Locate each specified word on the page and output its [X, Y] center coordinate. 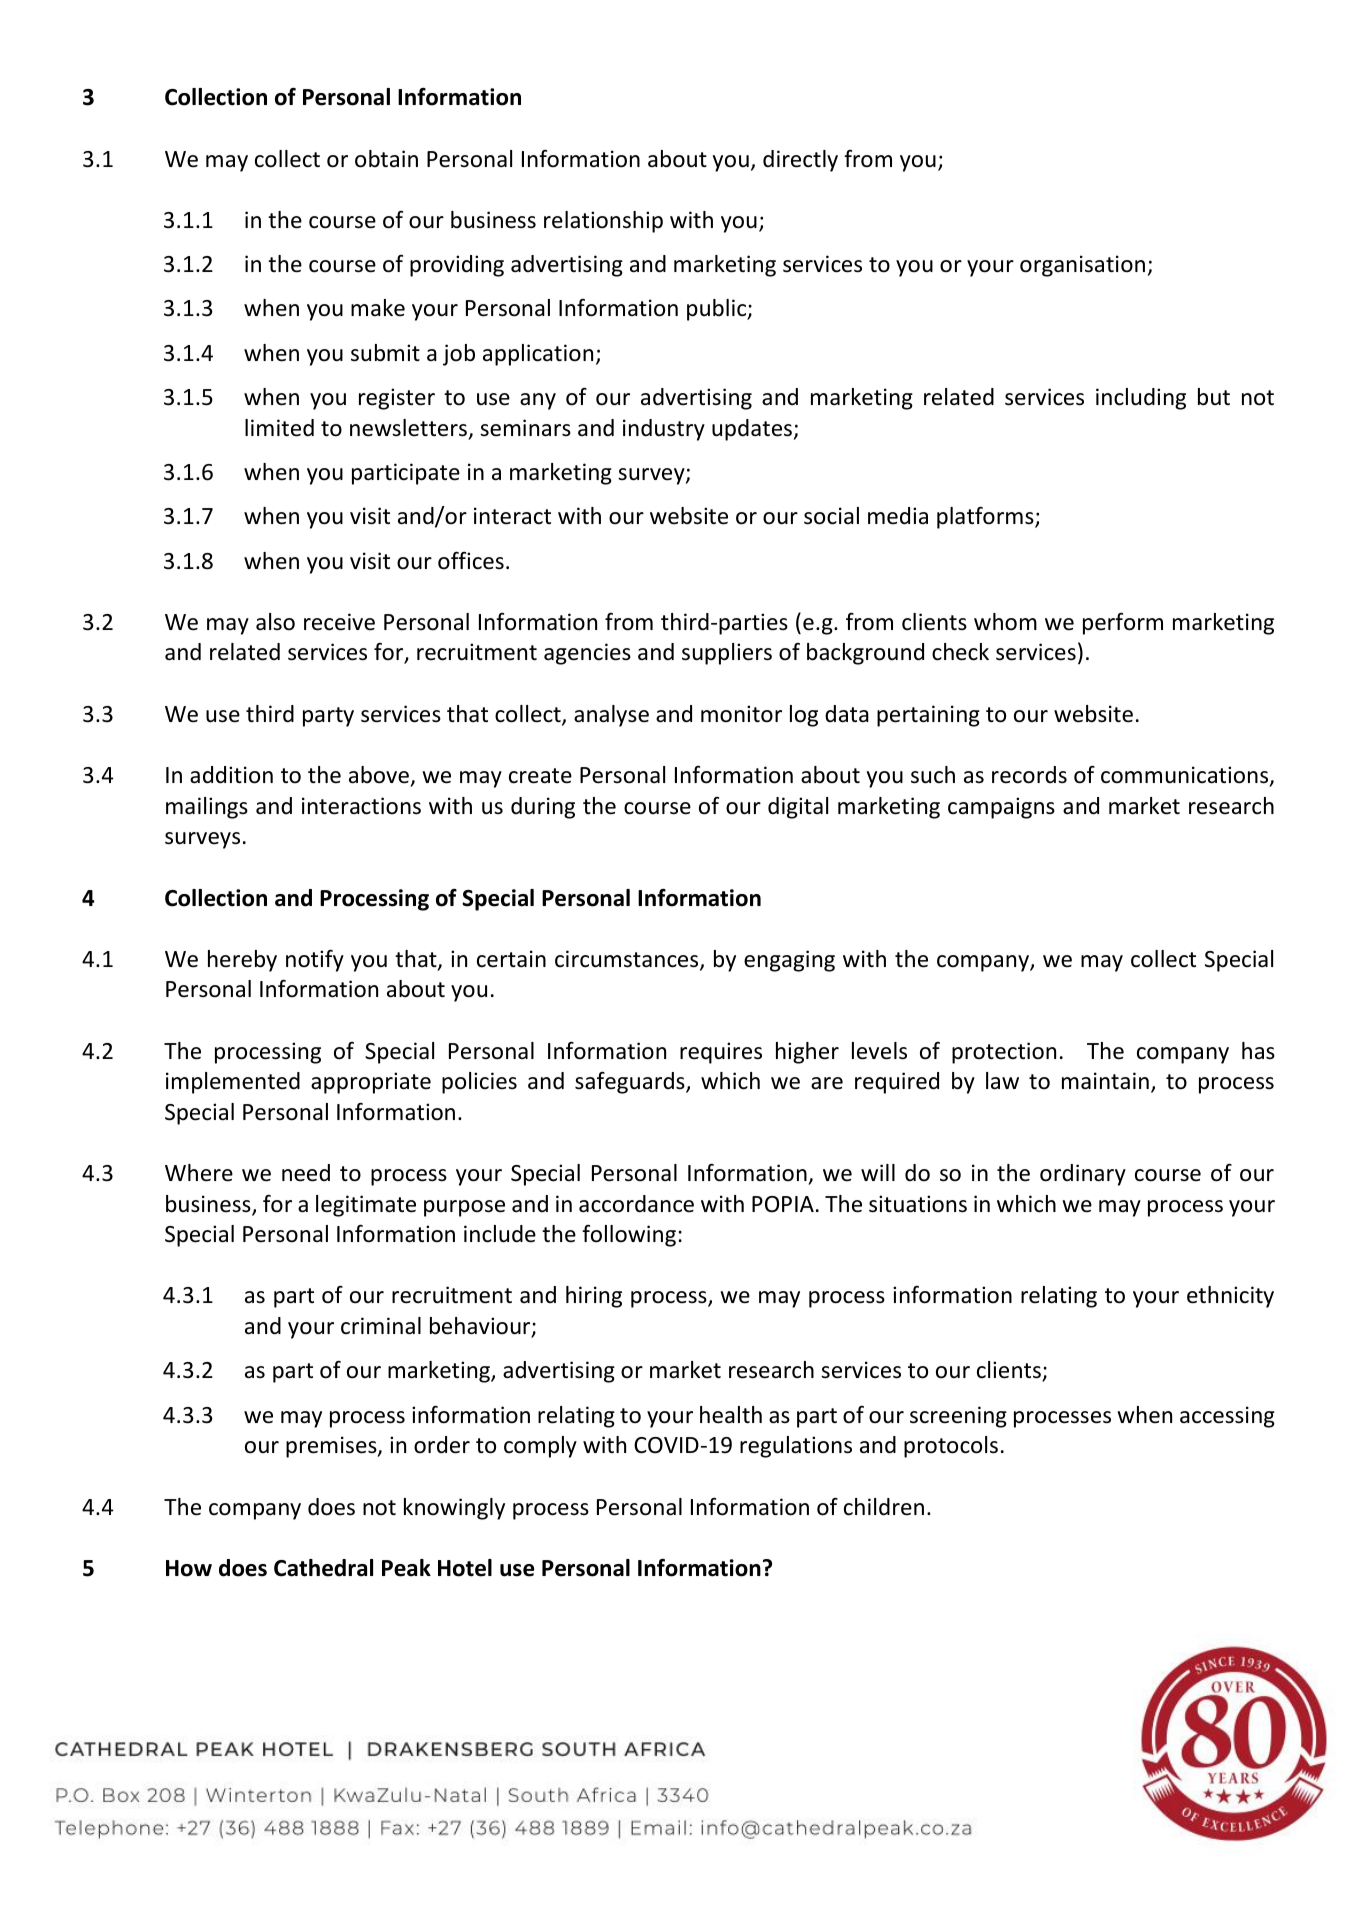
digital [798, 808]
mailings [207, 808]
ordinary [1083, 1175]
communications [1186, 776]
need [306, 1173]
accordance [636, 1204]
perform [1123, 624]
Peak [406, 1568]
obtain [386, 159]
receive [339, 622]
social [831, 516]
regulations [796, 1447]
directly [800, 161]
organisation [1082, 266]
